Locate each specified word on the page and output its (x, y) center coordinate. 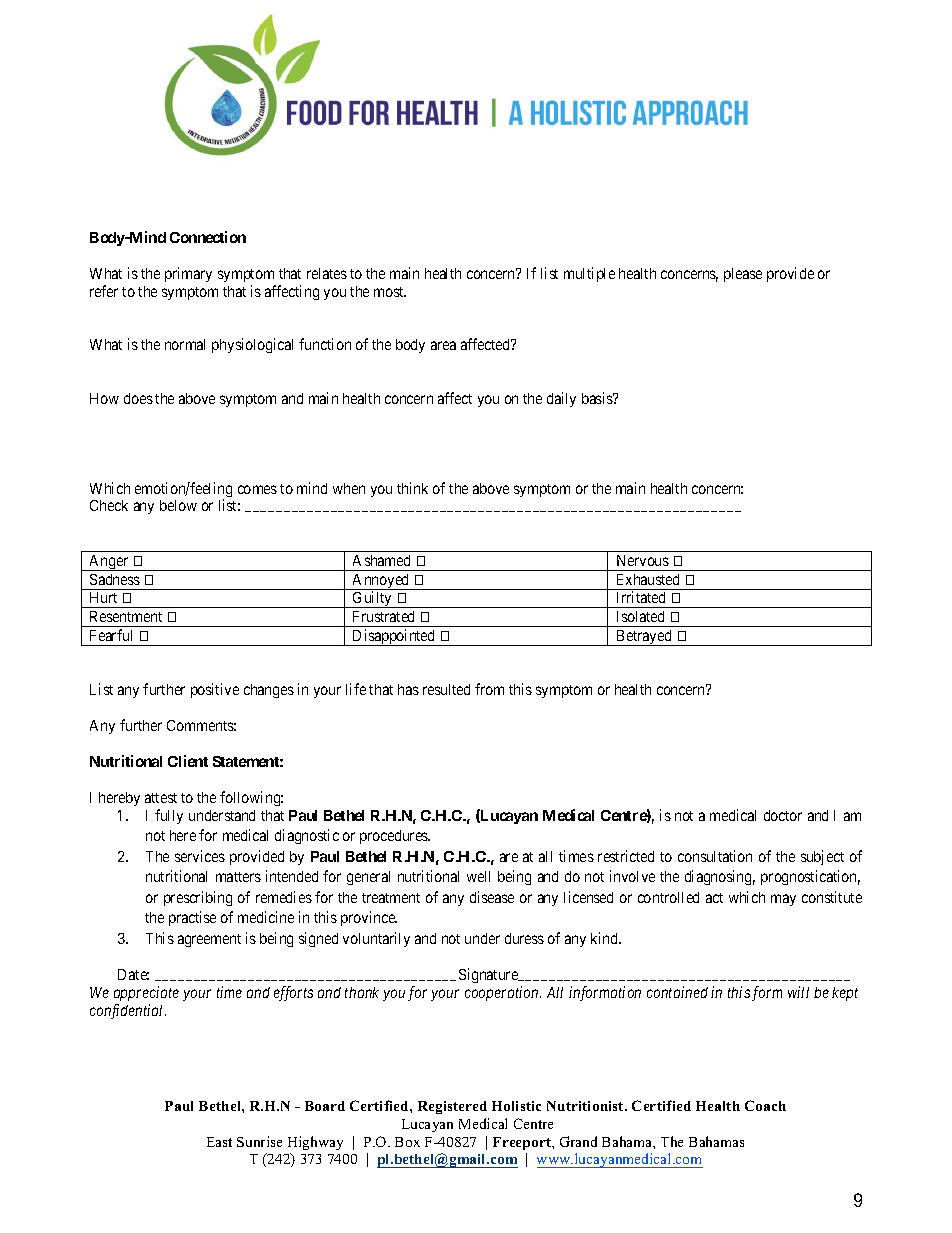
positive (215, 690)
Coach (765, 1105)
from (489, 689)
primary (188, 274)
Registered (452, 1107)
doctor (783, 815)
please (743, 275)
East (219, 1142)
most (390, 292)
